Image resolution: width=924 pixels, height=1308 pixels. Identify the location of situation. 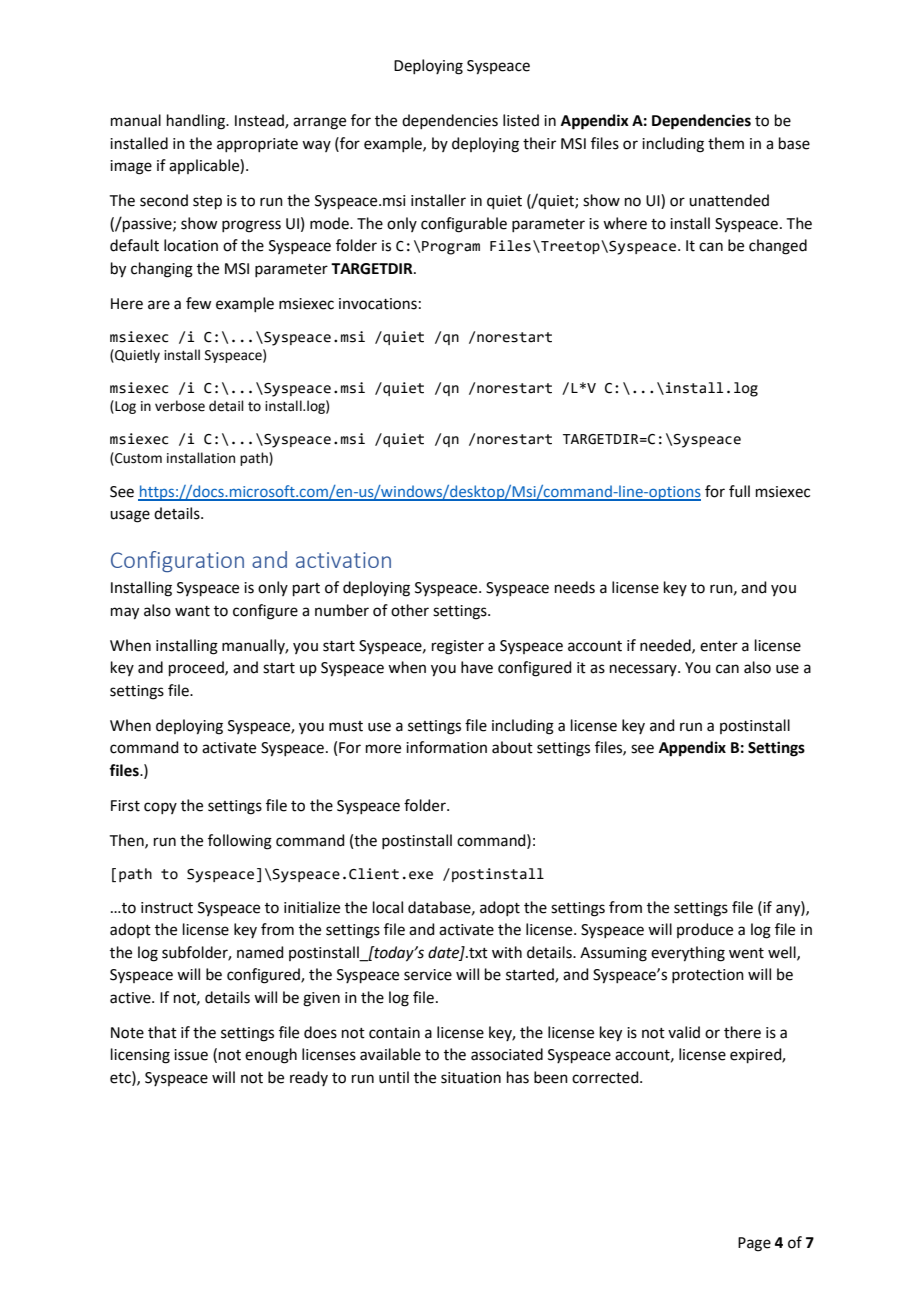
(471, 1078).
